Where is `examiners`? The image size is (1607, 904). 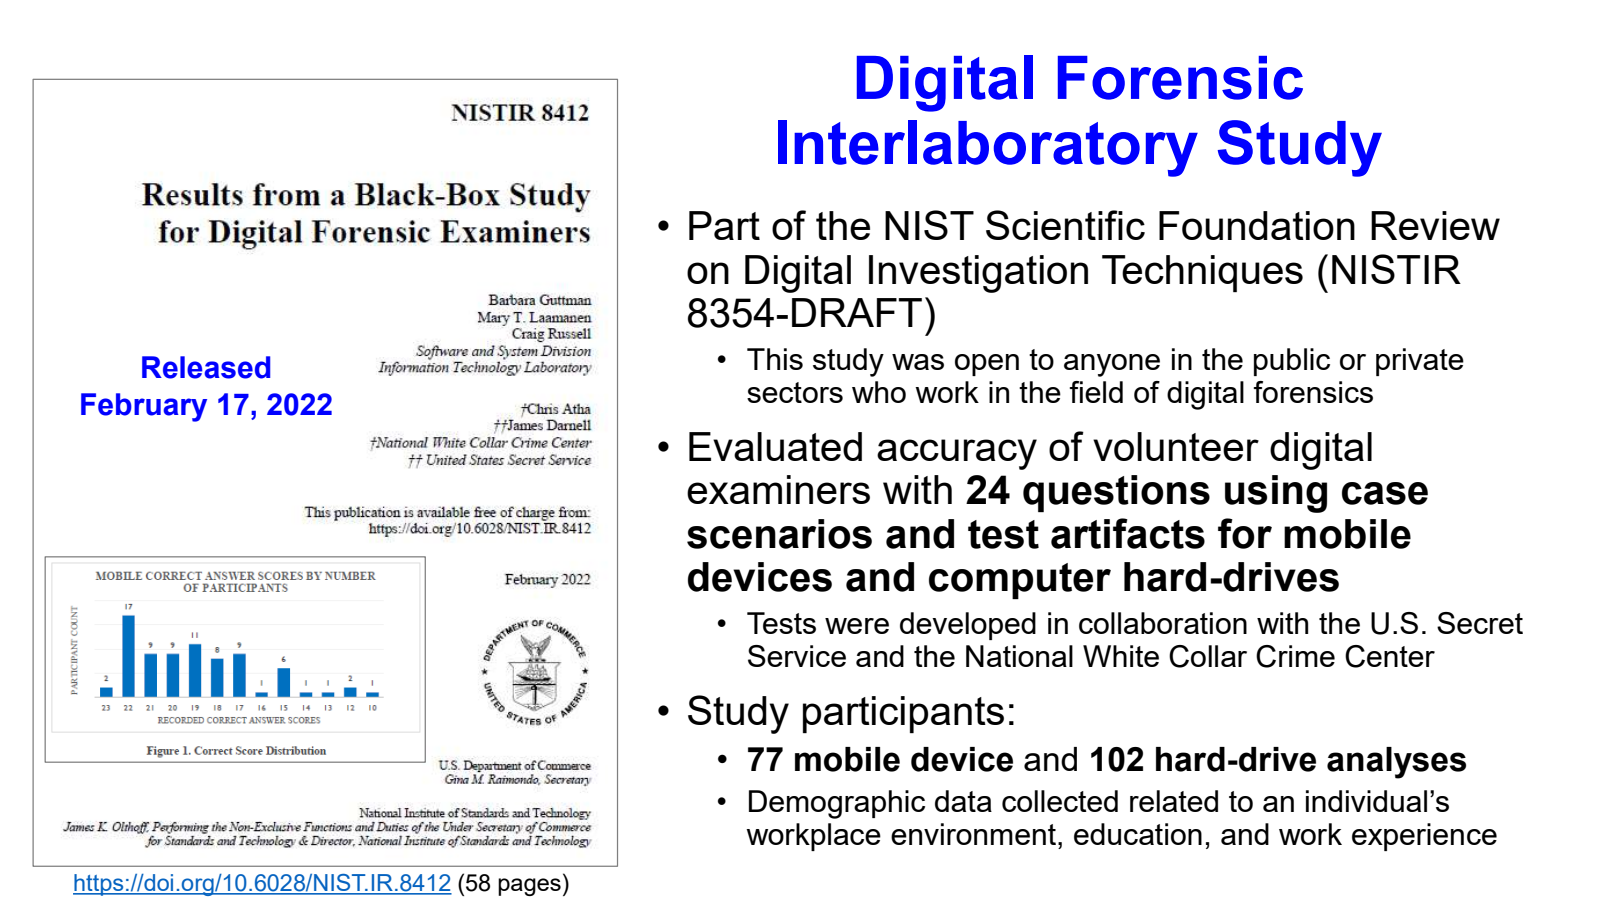 examiners is located at coordinates (778, 489).
